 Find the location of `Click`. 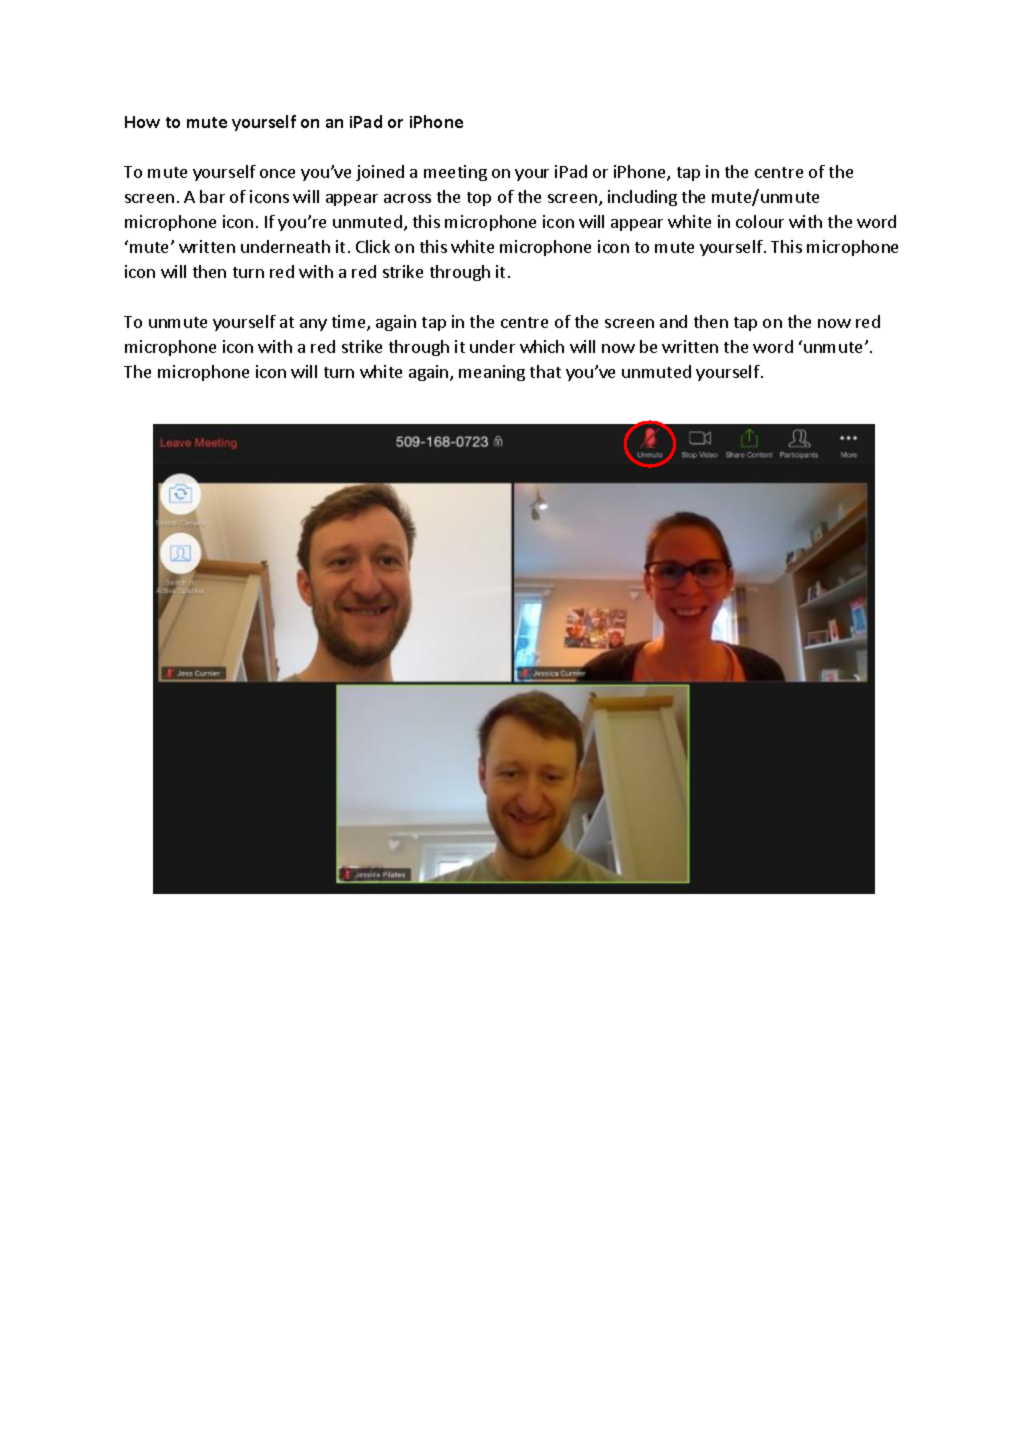

Click is located at coordinates (373, 246).
